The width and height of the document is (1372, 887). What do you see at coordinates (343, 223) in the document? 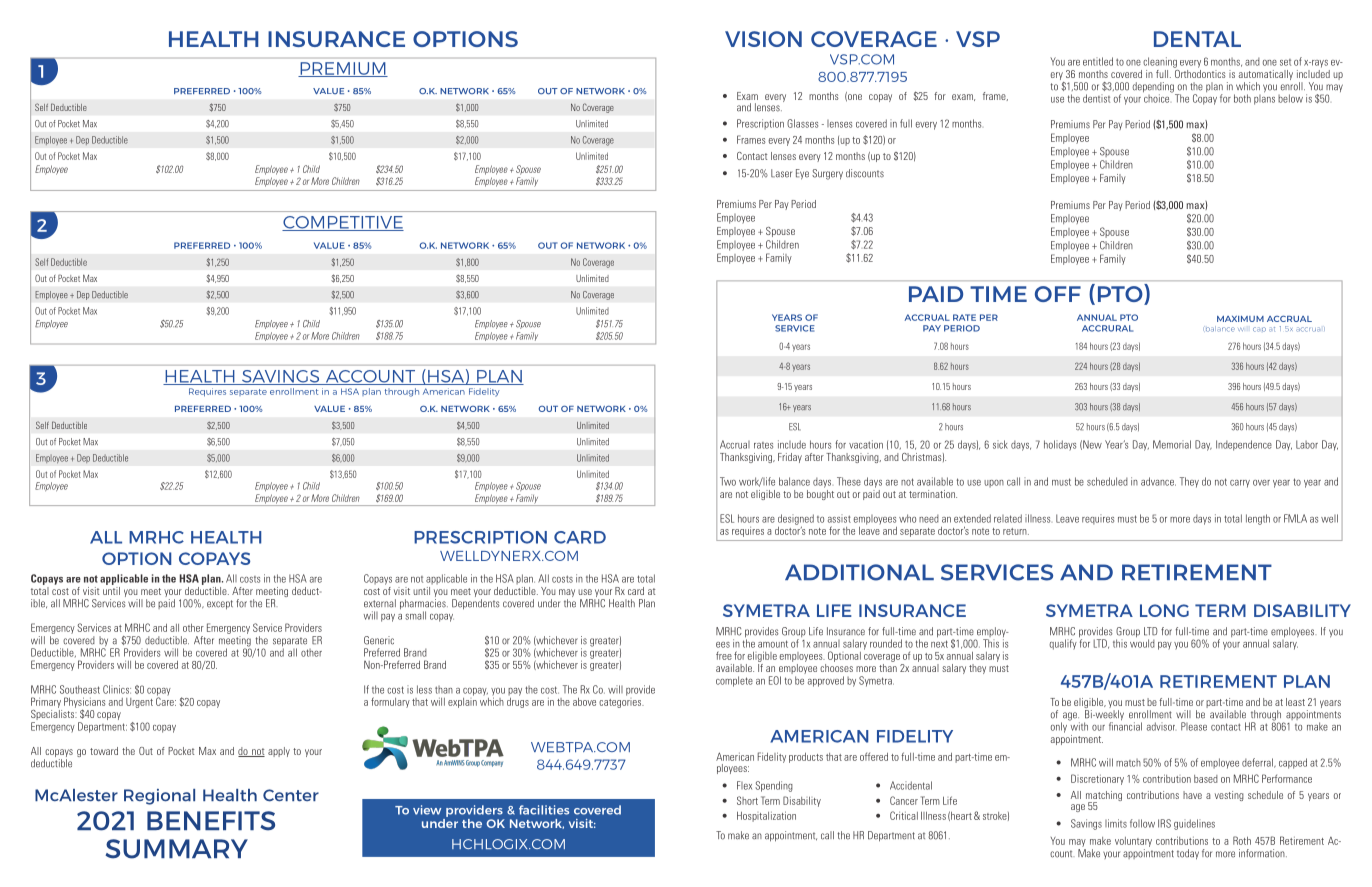
I see `COMPETITIVE` at bounding box center [343, 223].
